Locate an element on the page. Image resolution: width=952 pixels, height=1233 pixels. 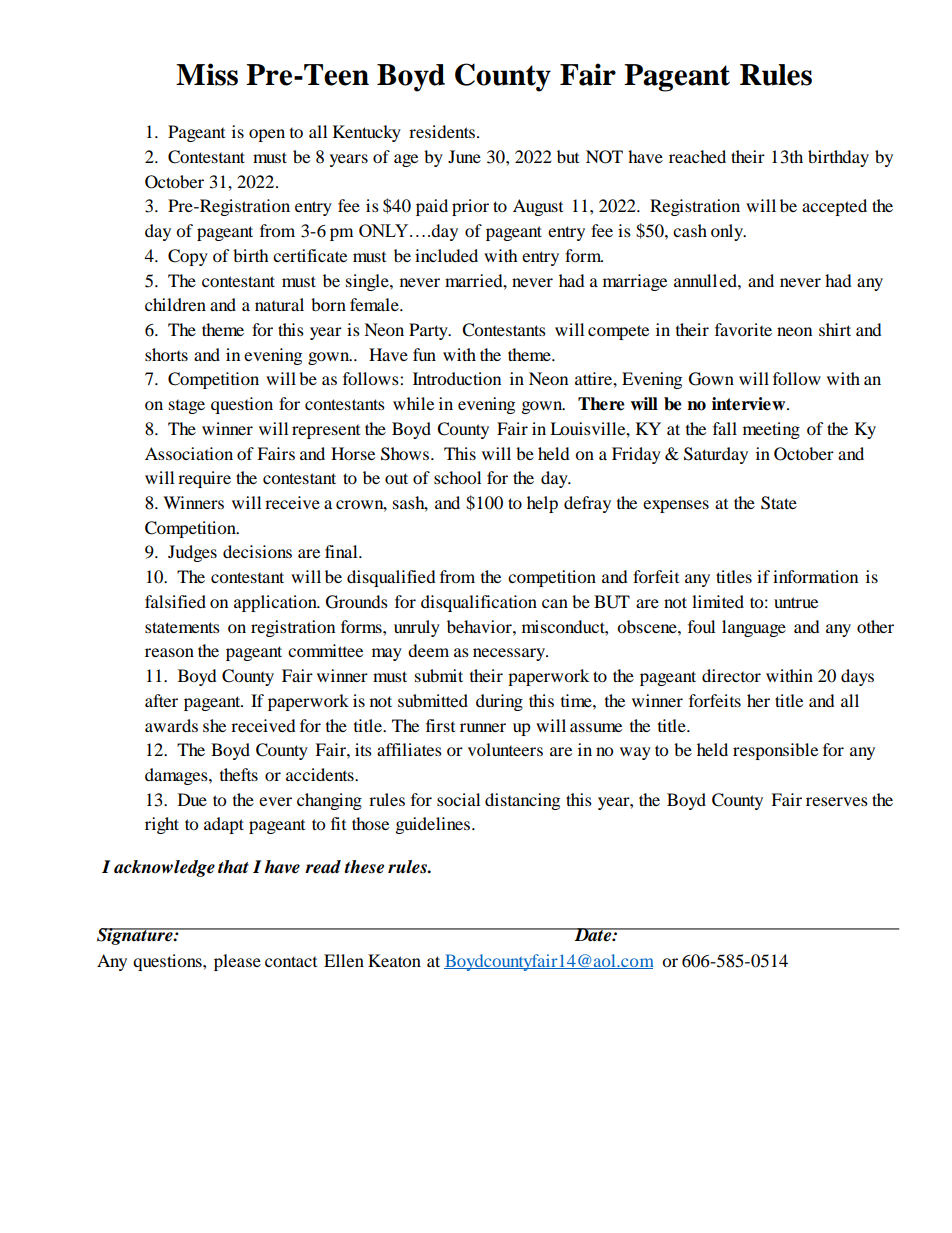
can is located at coordinates (555, 603).
